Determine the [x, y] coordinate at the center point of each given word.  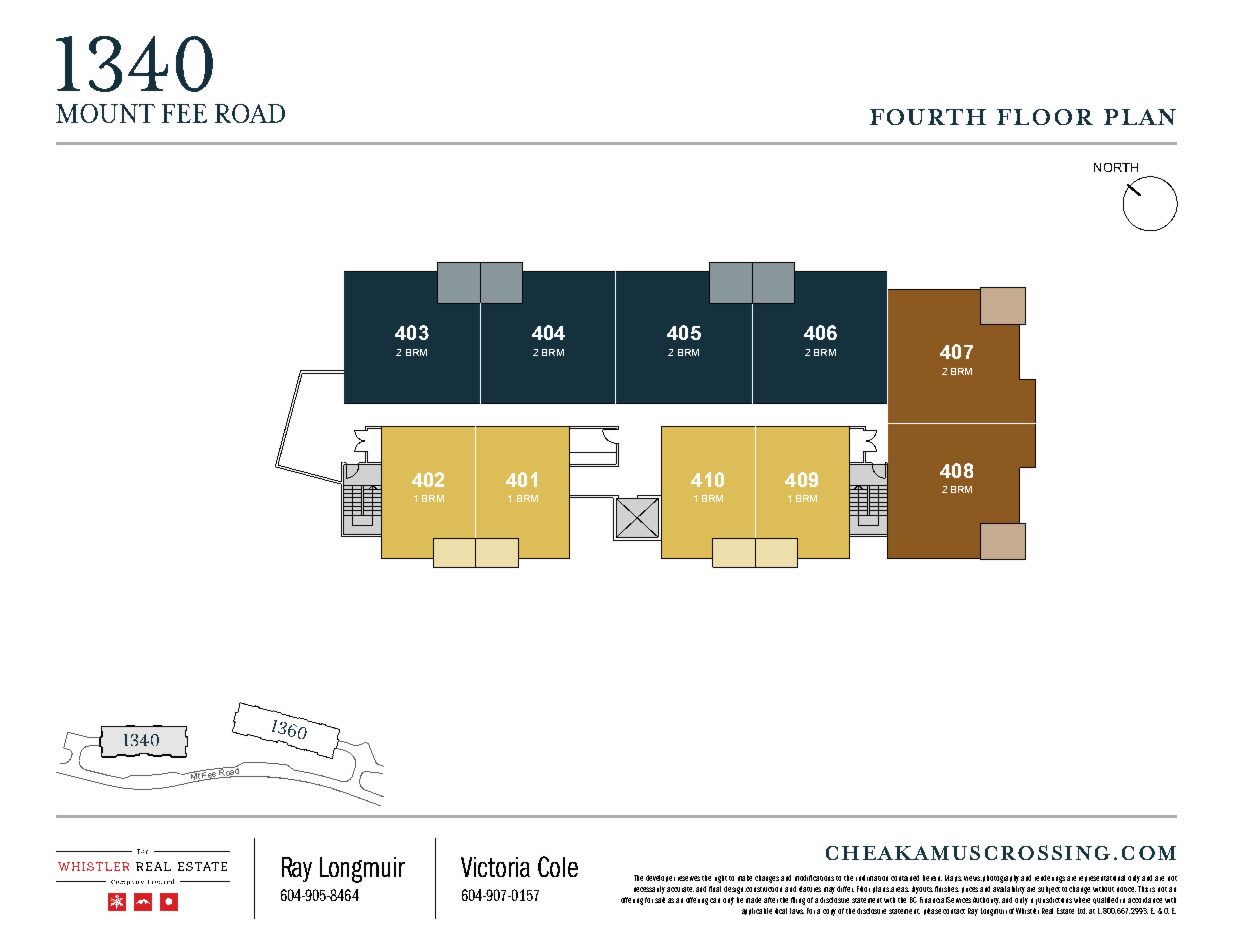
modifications [814, 878]
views [973, 878]
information [872, 878]
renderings [1050, 879]
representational [1102, 878]
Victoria [495, 867]
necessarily [649, 890]
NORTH [1116, 167]
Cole [558, 866]
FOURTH [928, 117]
